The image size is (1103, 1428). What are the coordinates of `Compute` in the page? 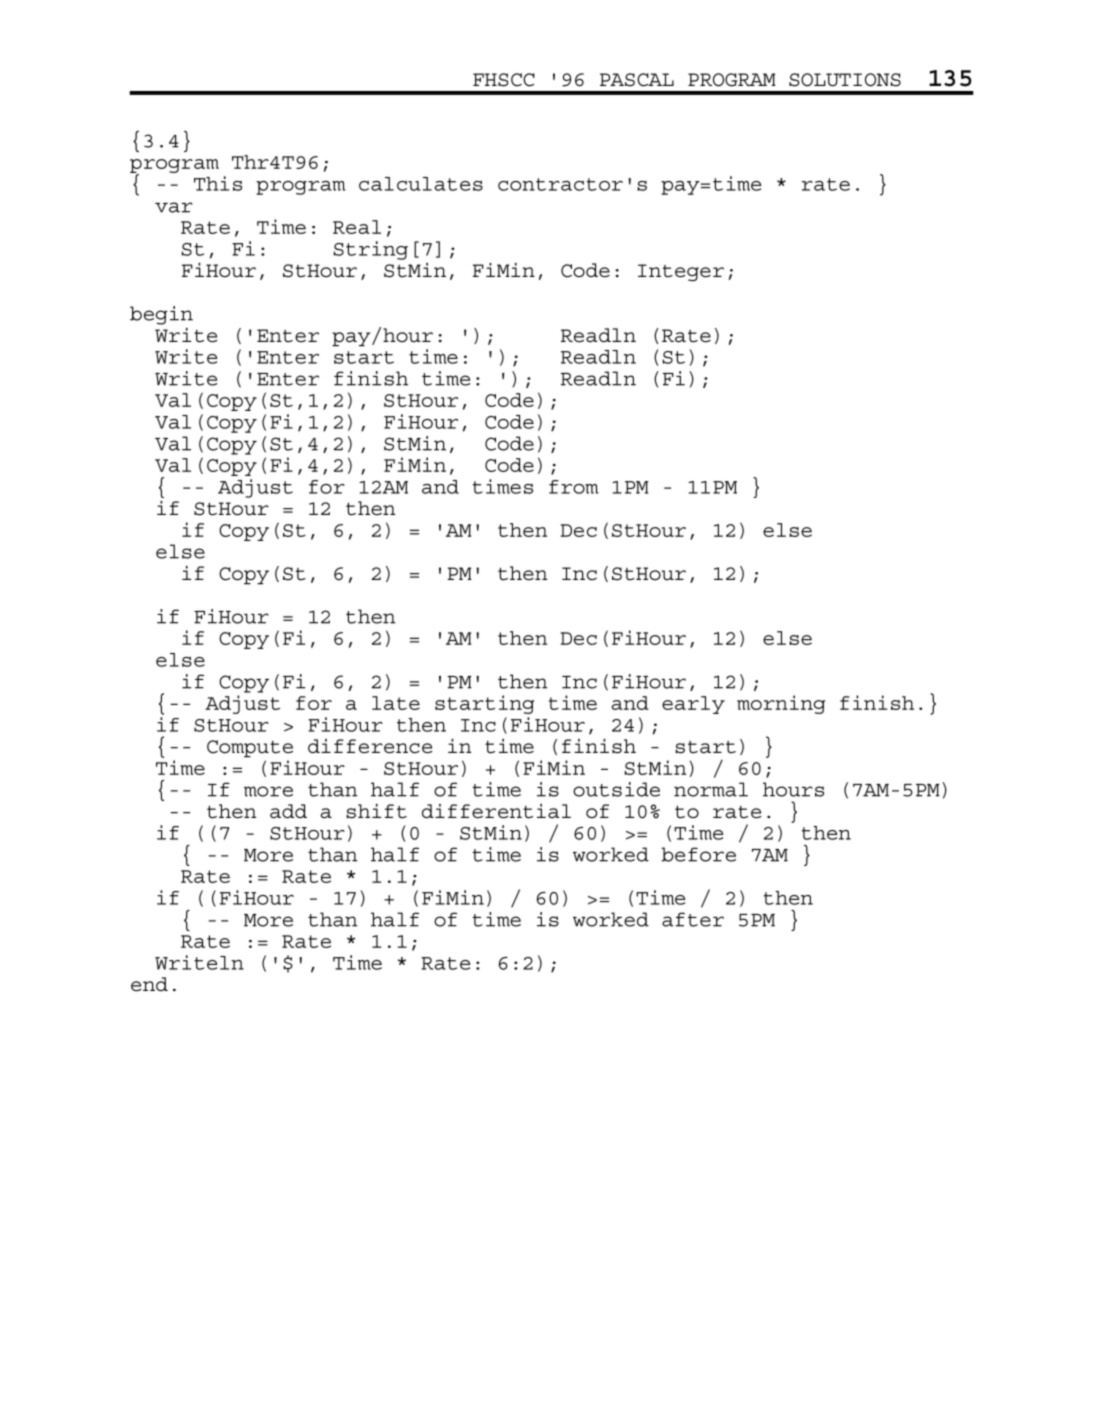 It's located at (250, 749).
